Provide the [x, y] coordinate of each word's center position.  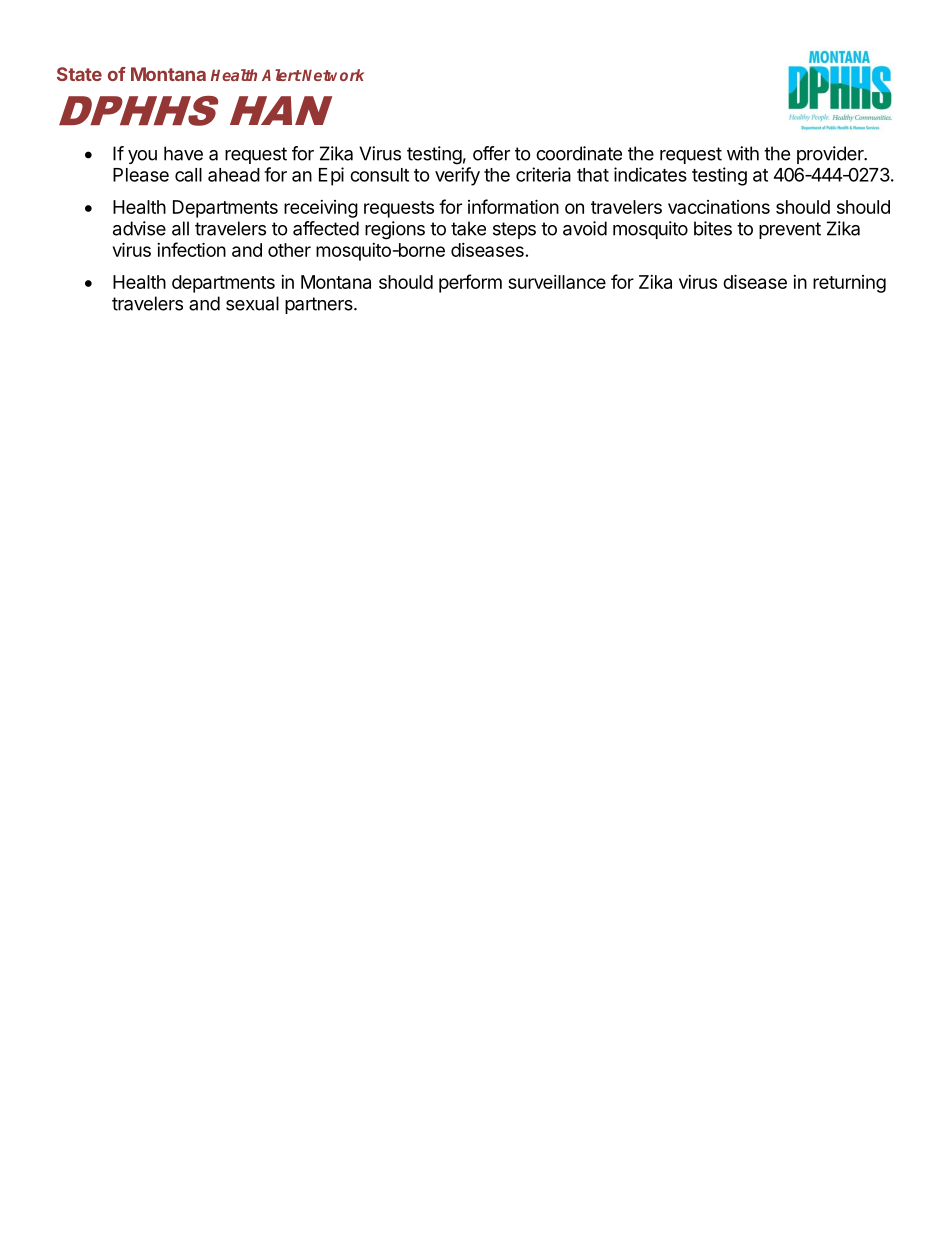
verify [457, 176]
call [188, 175]
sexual [252, 303]
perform [470, 283]
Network [332, 75]
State [79, 74]
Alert [282, 75]
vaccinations [719, 207]
